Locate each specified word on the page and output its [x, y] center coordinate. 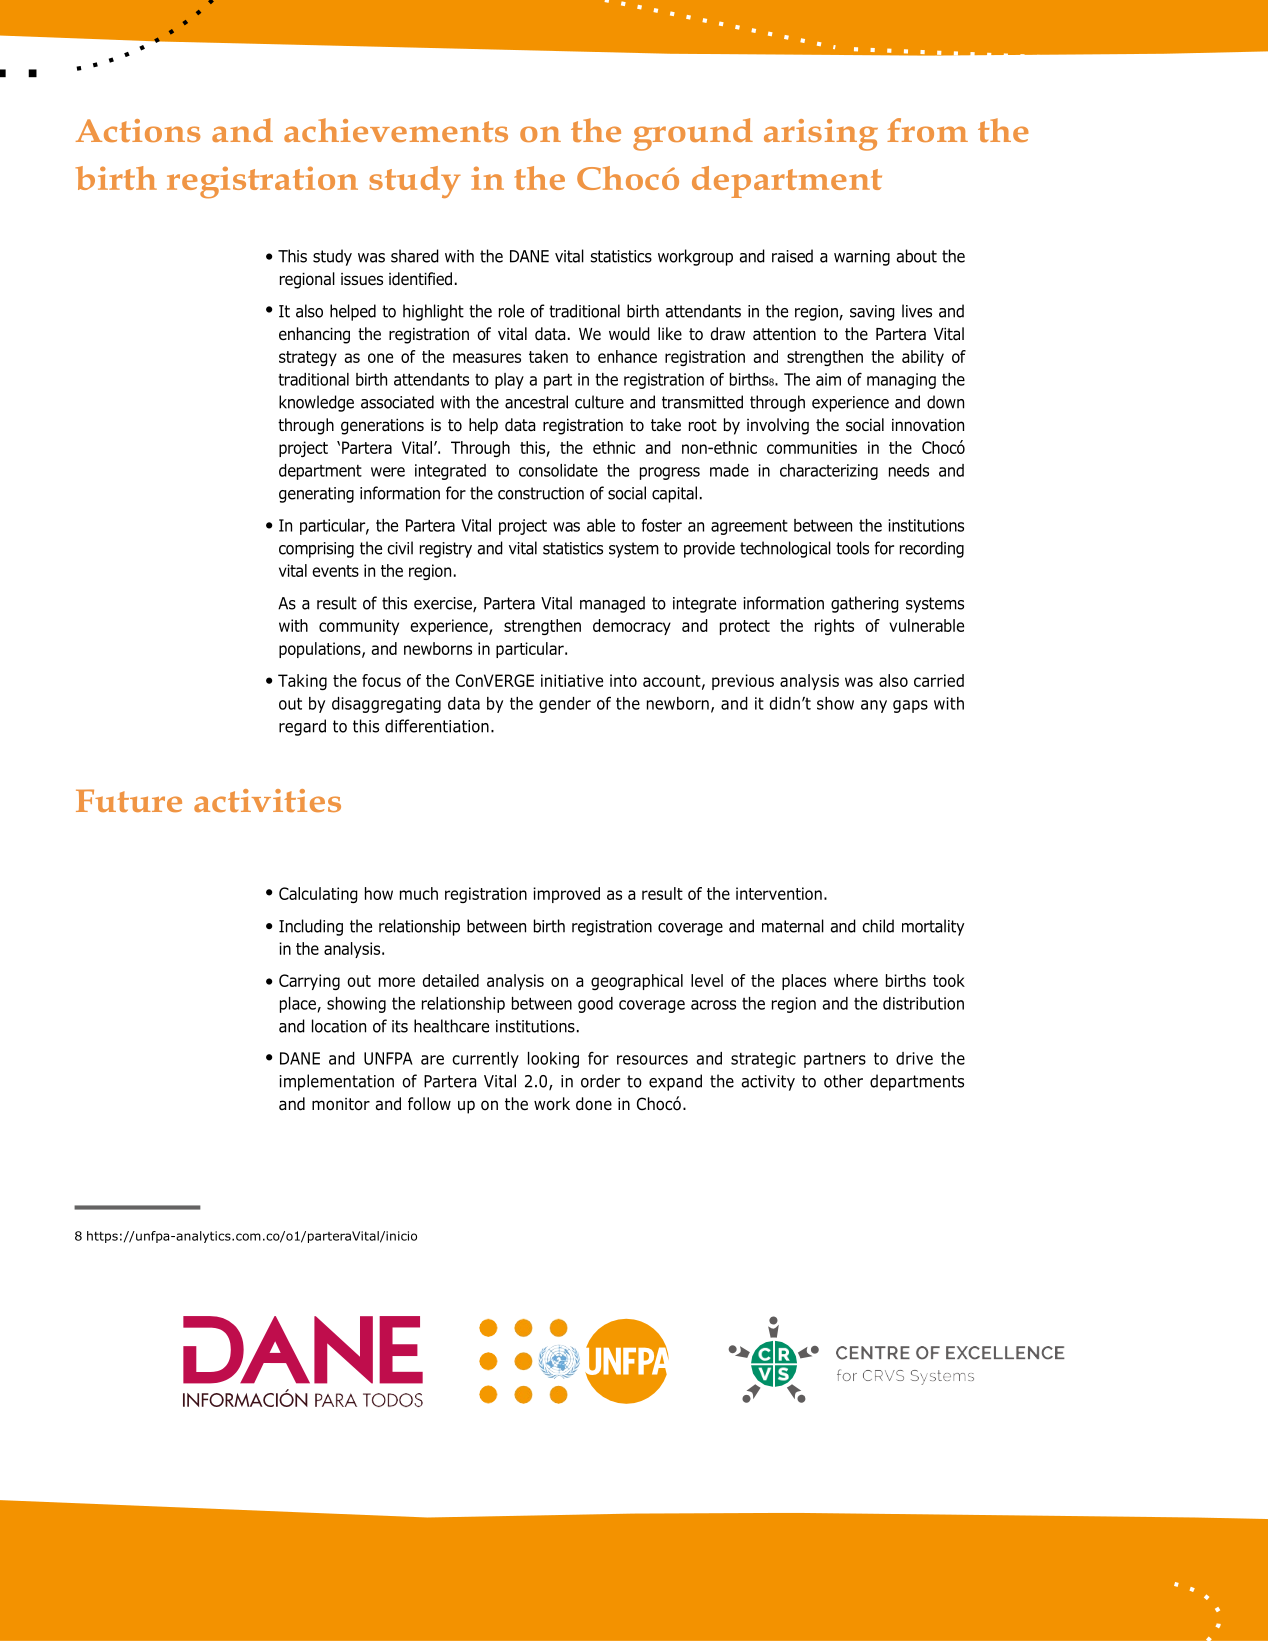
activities [267, 800]
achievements [396, 130]
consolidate [558, 470]
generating [316, 495]
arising [821, 135]
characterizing [829, 472]
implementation [336, 1082]
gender [565, 705]
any [874, 706]
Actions [138, 130]
